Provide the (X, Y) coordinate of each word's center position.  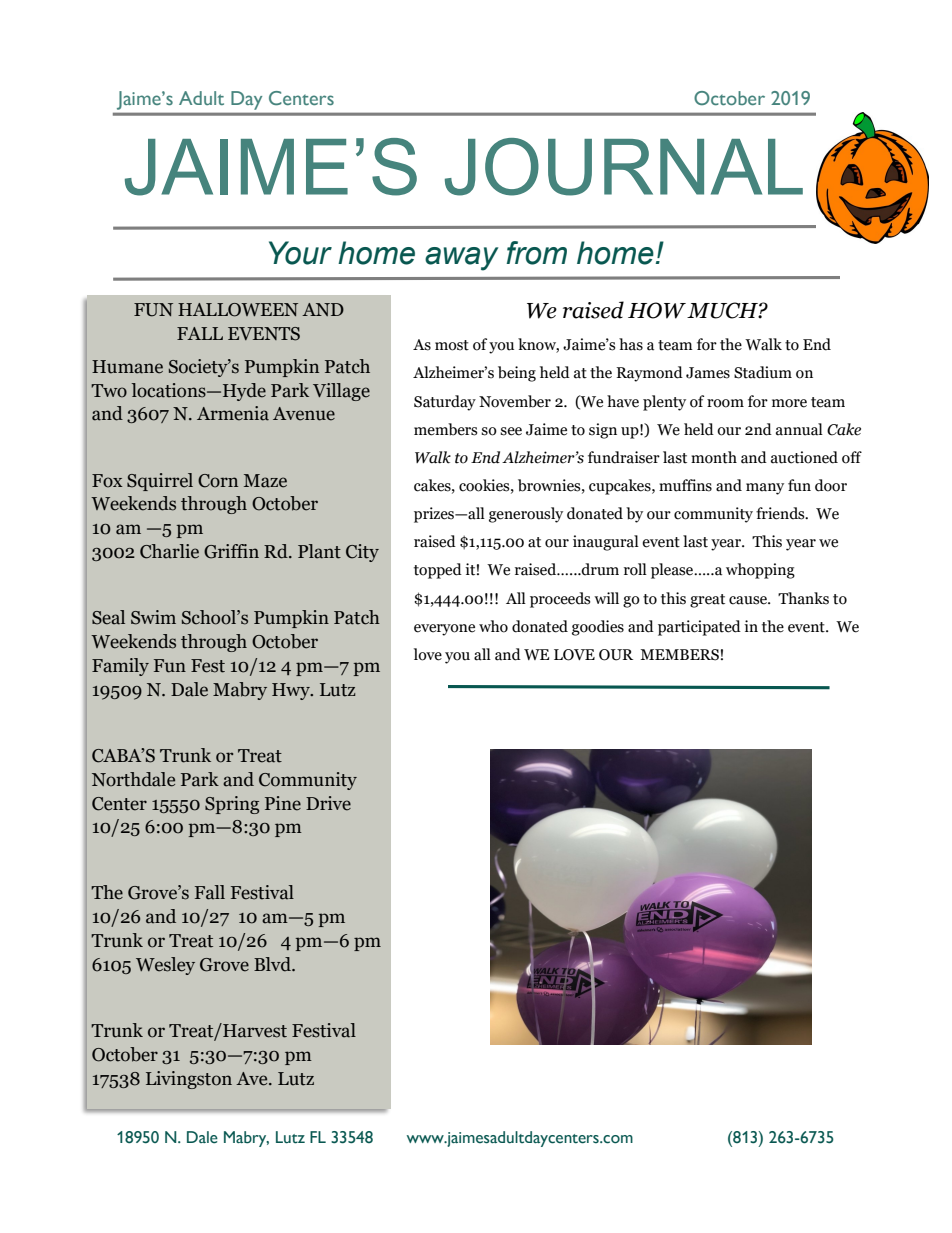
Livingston (189, 1080)
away (461, 259)
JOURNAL (624, 167)
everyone (444, 630)
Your (300, 253)
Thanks (803, 598)
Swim (153, 617)
